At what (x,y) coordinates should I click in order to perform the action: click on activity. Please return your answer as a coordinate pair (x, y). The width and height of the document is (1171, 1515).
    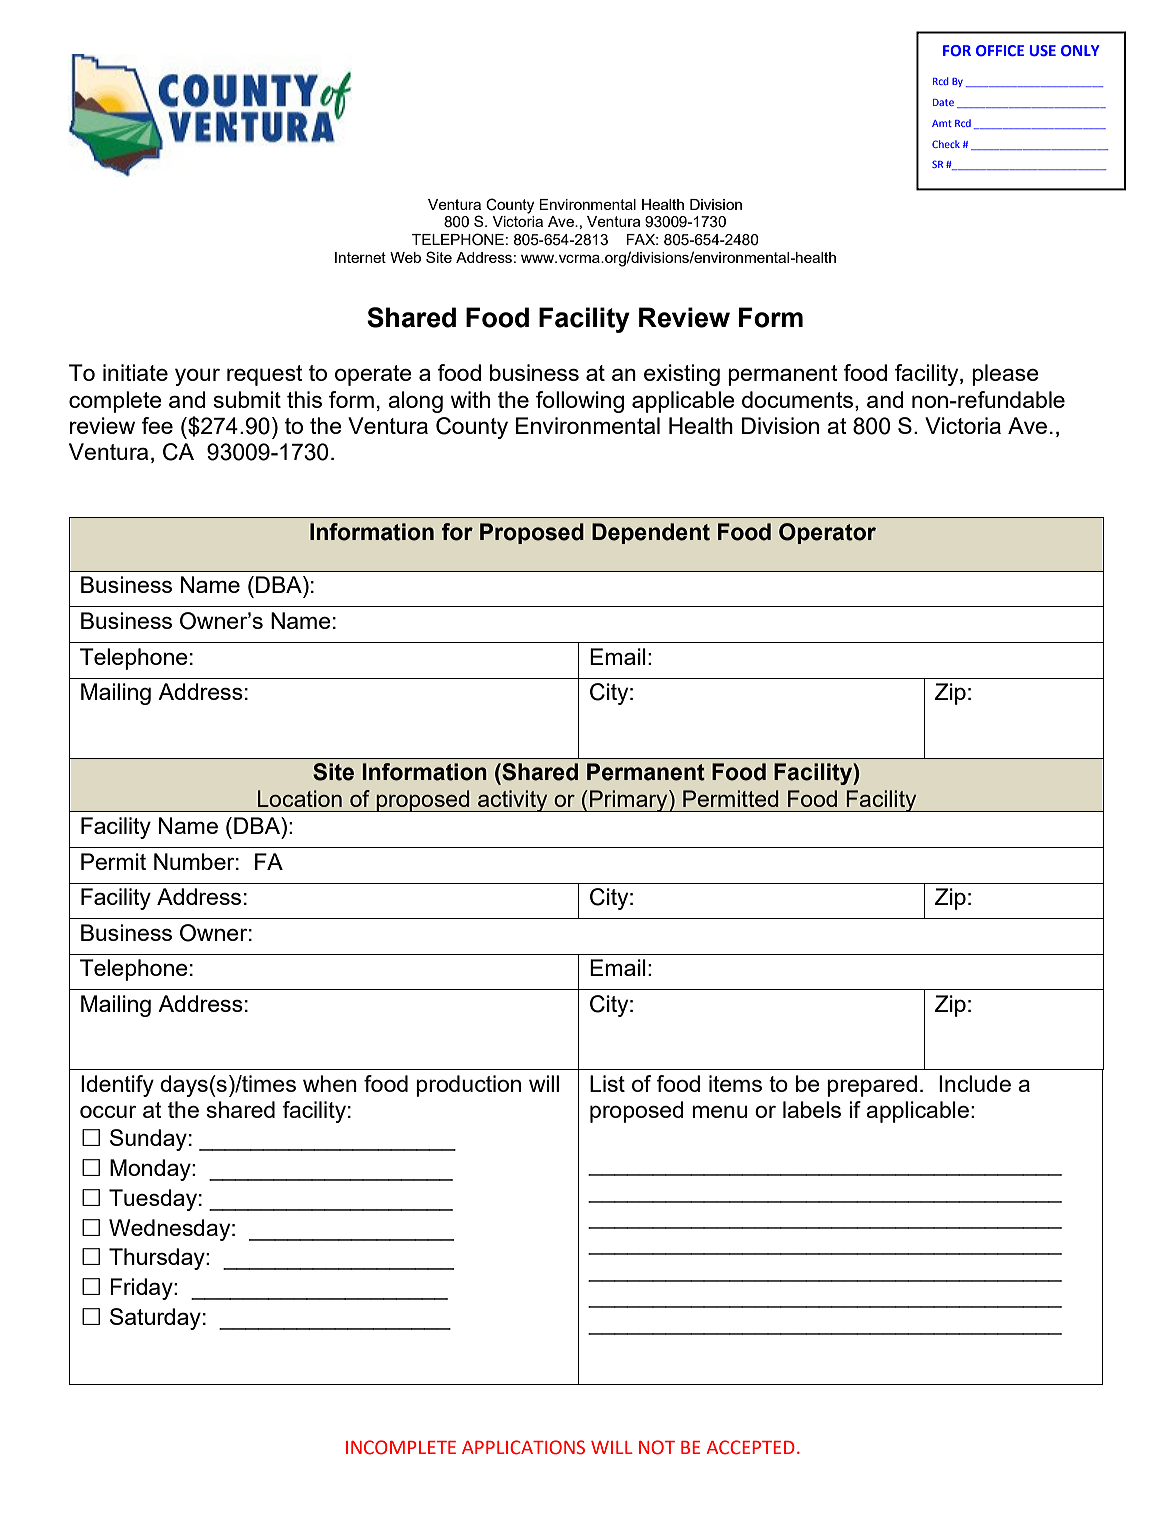
    Looking at the image, I should click on (513, 801).
